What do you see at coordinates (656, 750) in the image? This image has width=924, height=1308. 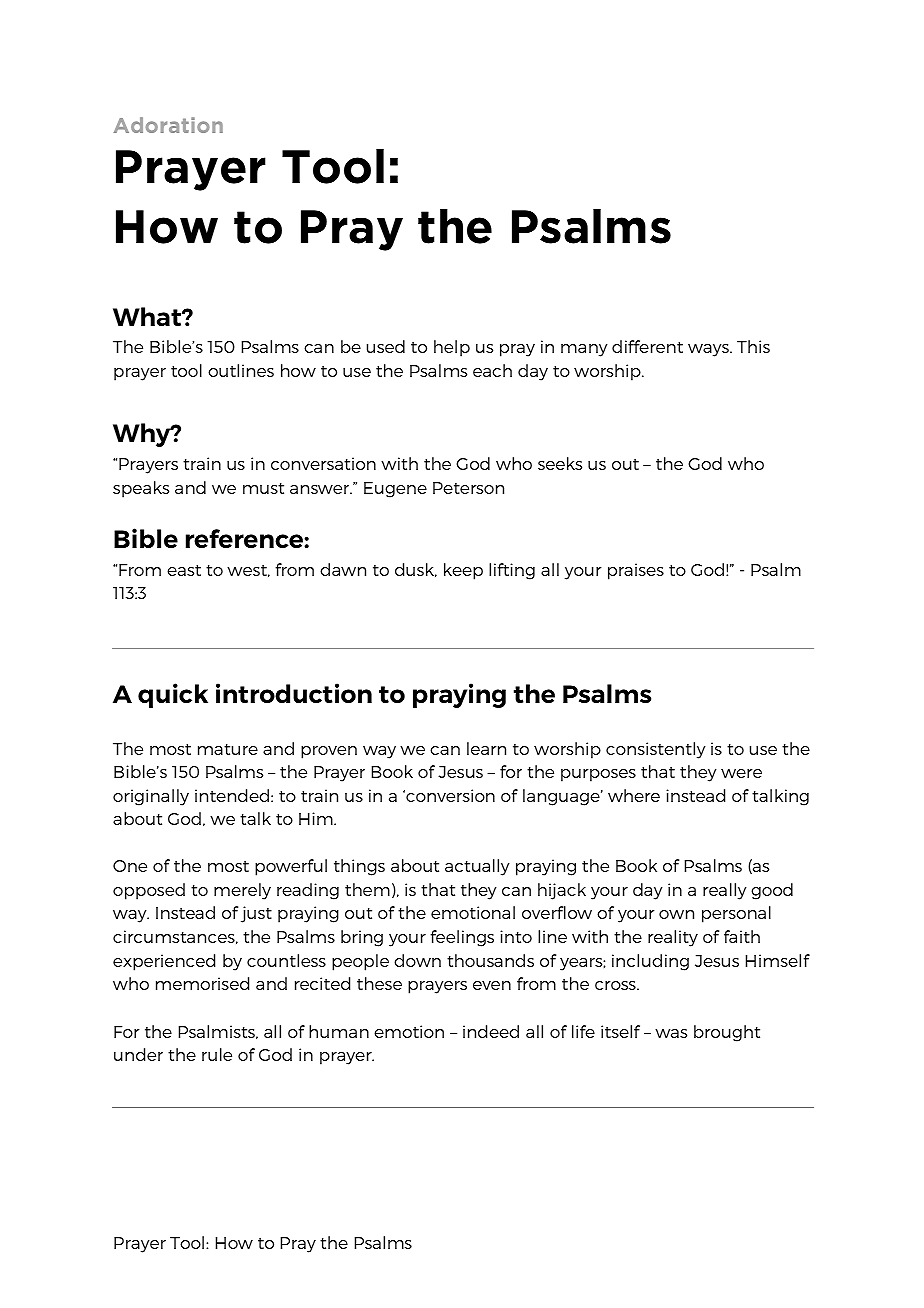 I see `consistently` at bounding box center [656, 750].
